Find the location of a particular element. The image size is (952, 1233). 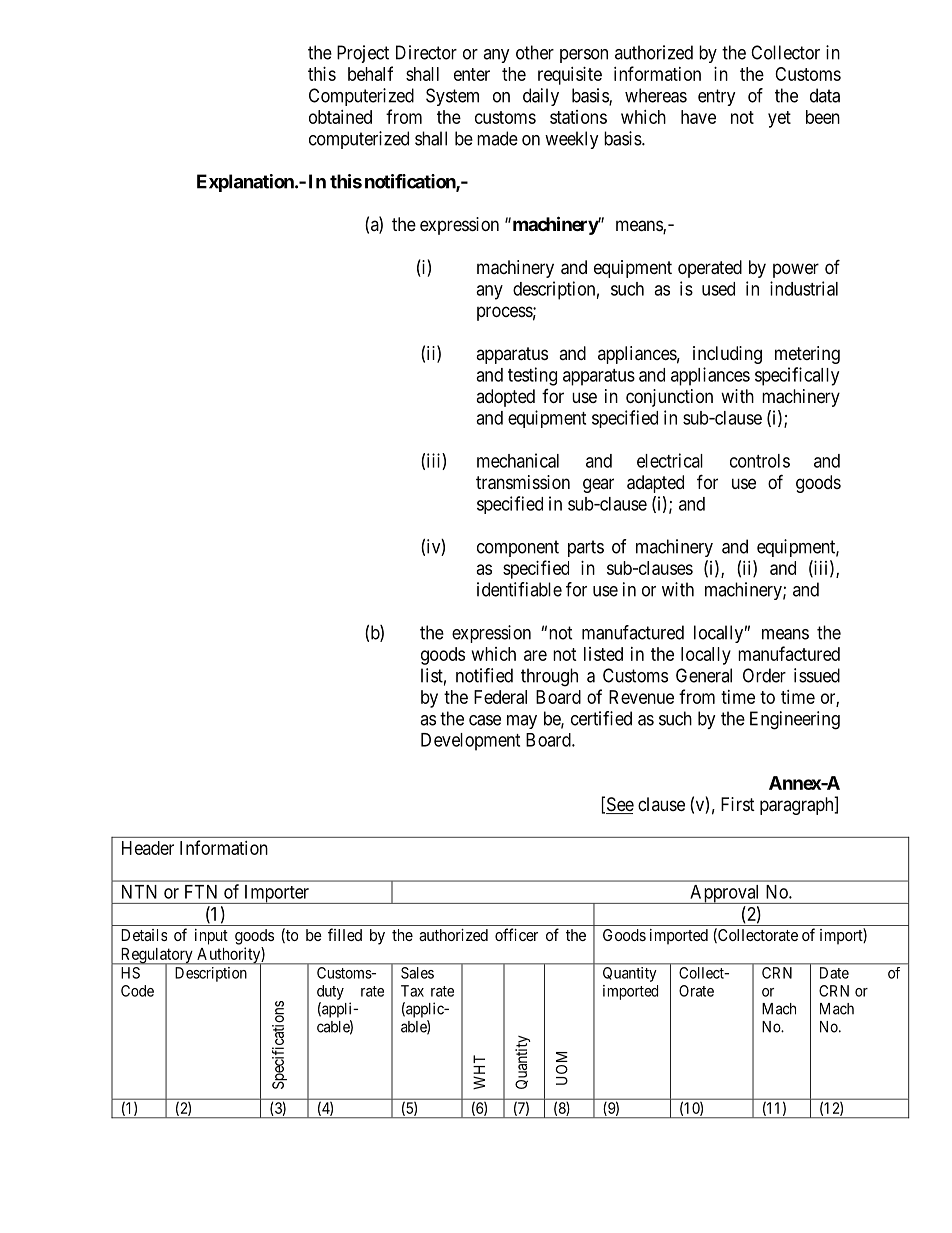

used is located at coordinates (718, 289).
